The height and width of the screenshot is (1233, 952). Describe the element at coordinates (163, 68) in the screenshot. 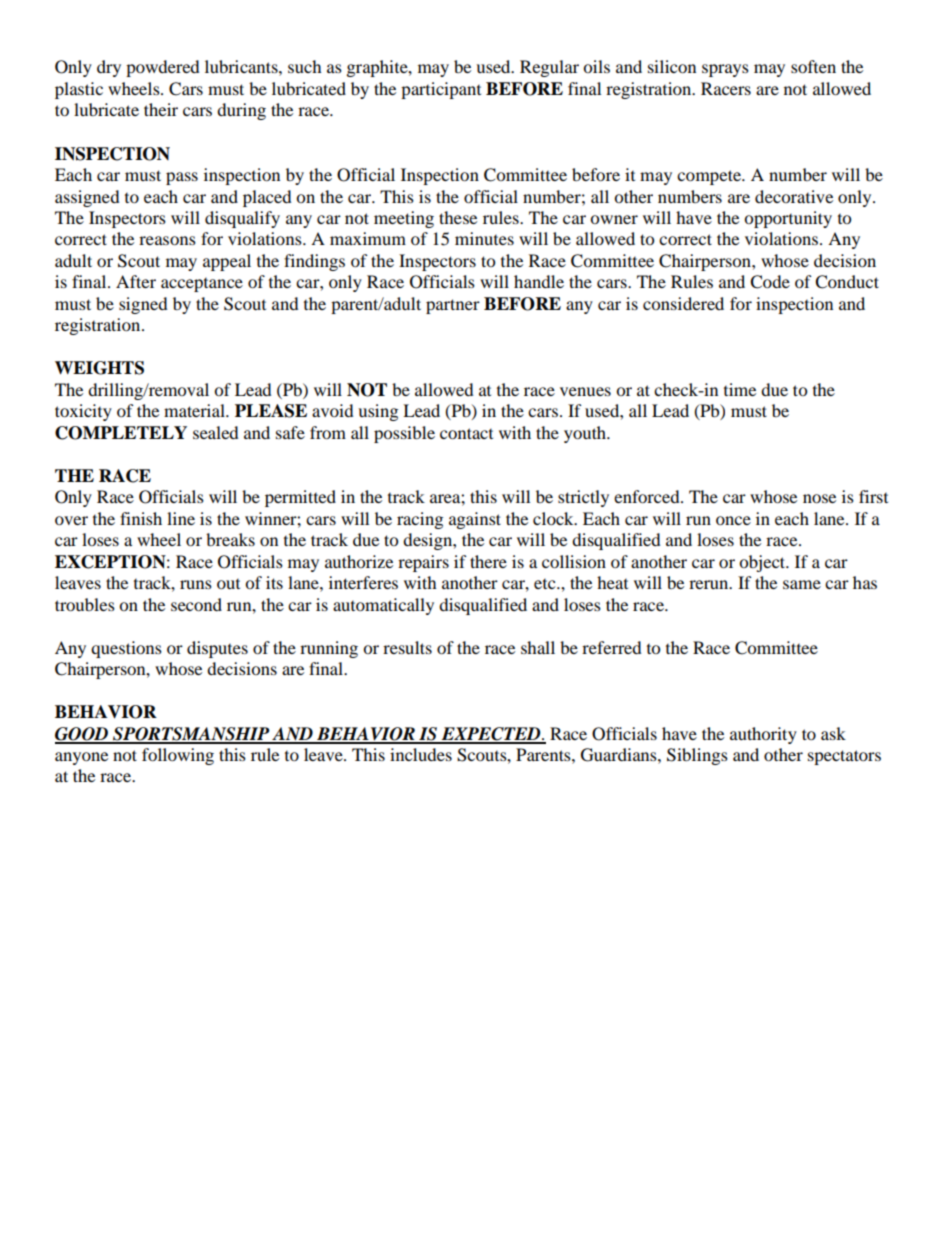

I see `powdered` at that location.
